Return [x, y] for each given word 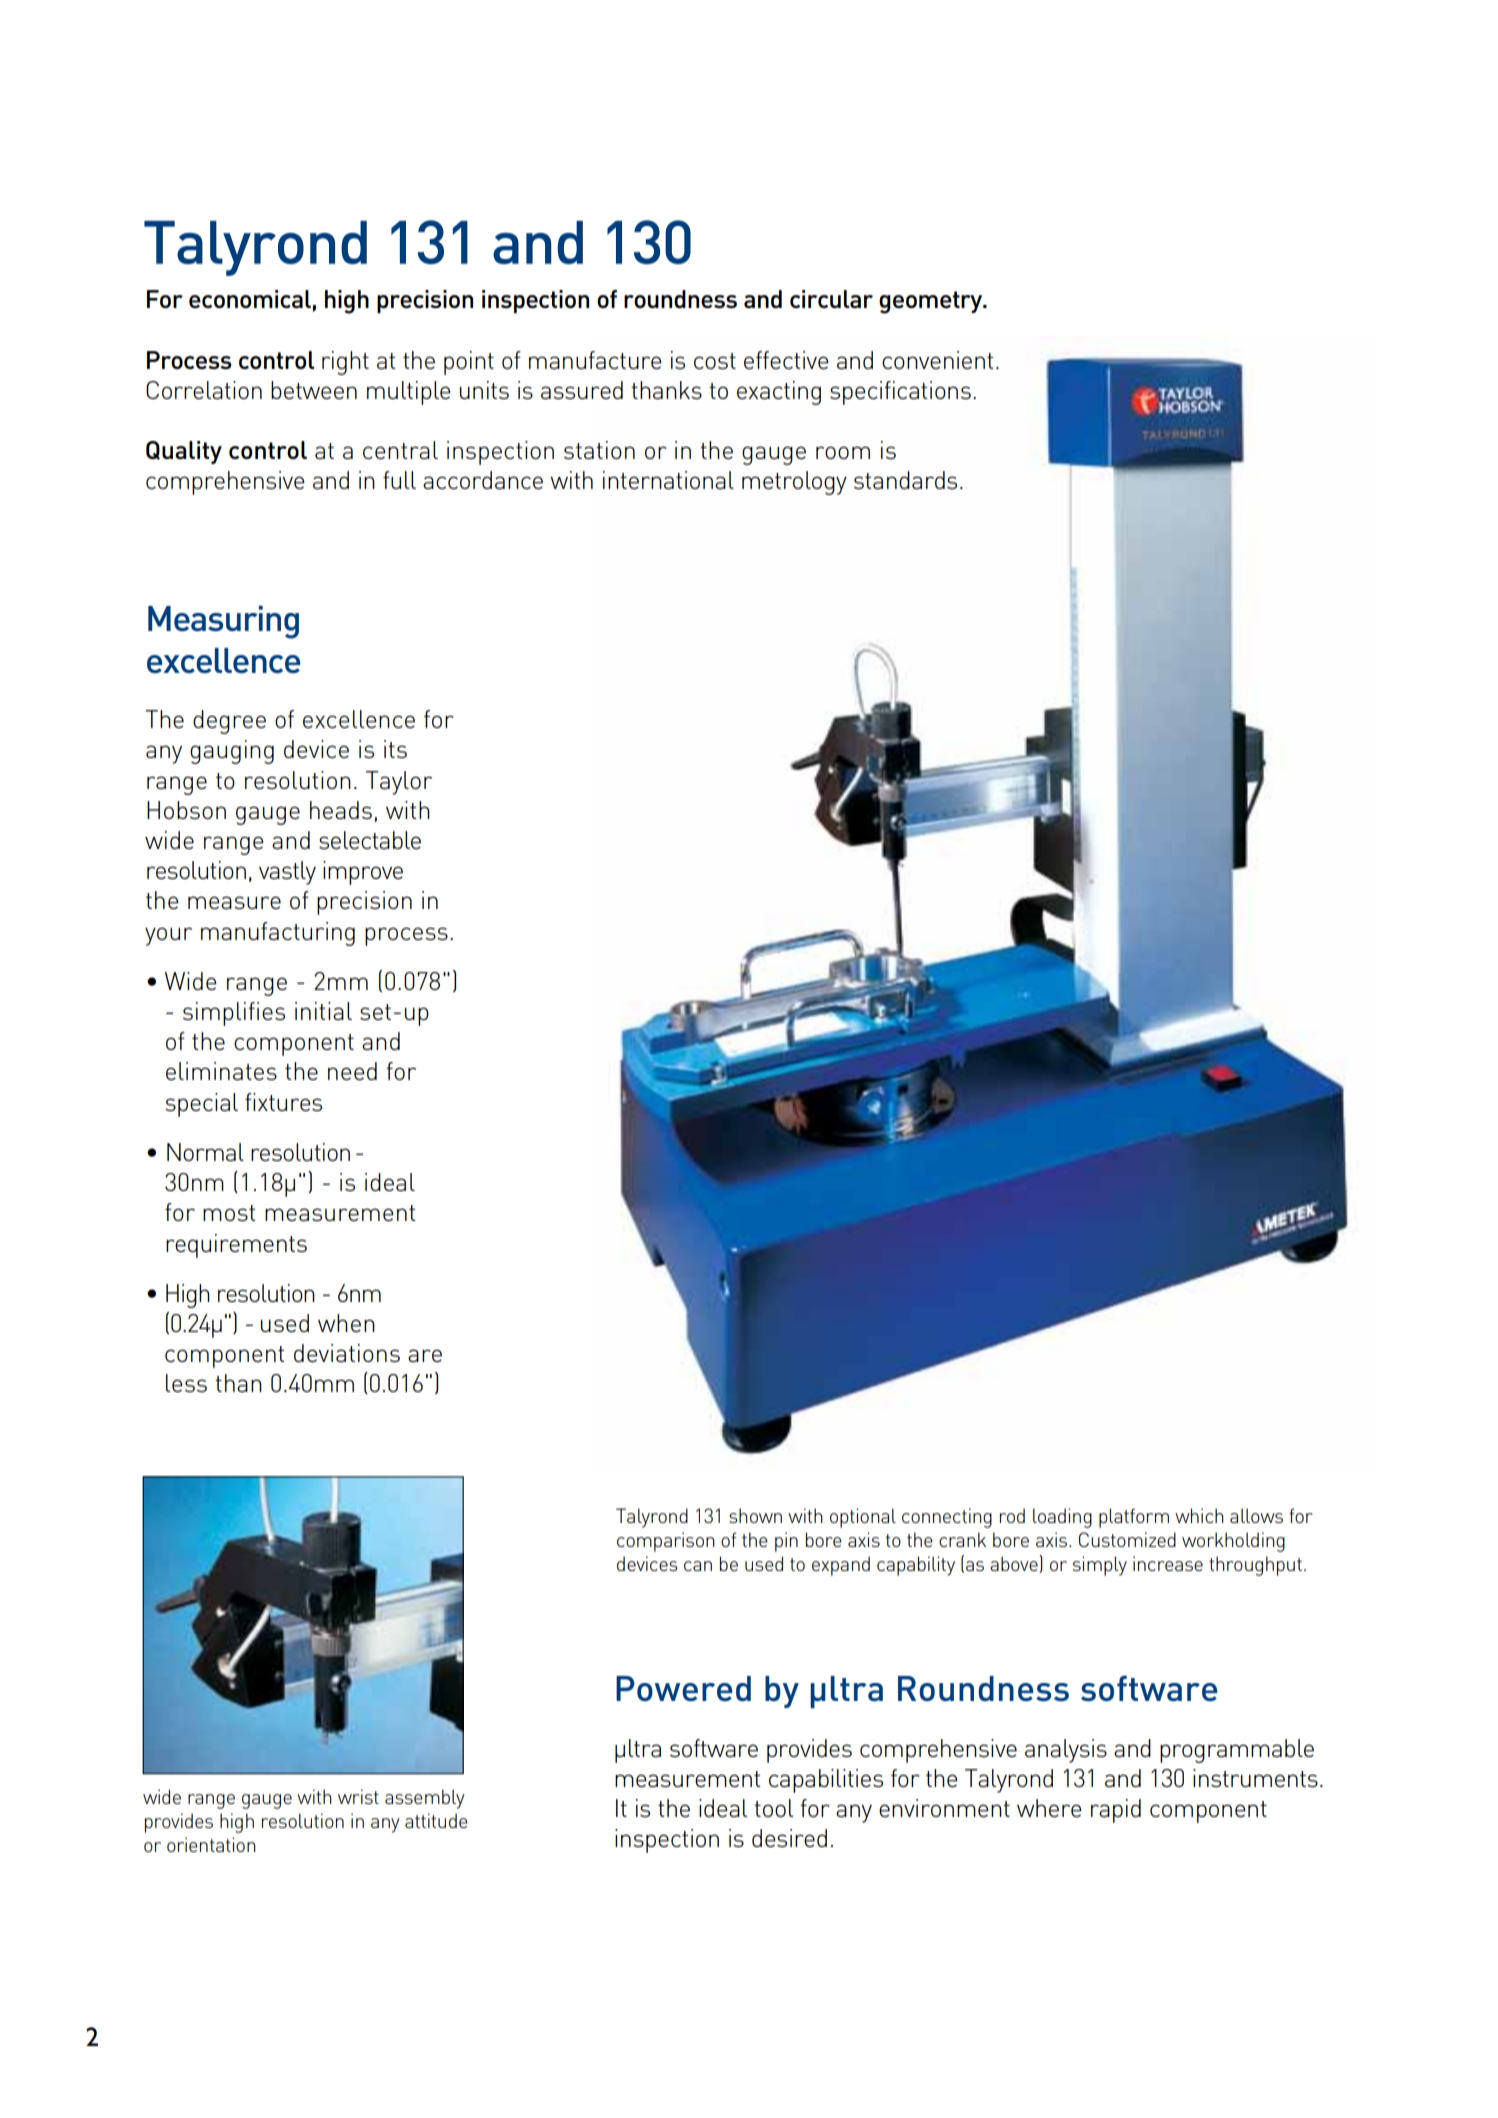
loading [1062, 1518]
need [352, 1071]
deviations [347, 1353]
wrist [358, 1796]
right [345, 363]
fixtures [283, 1102]
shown [755, 1515]
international [668, 480]
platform [1134, 1518]
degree [229, 722]
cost [715, 361]
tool [773, 1808]
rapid [1116, 1811]
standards [905, 480]
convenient [938, 360]
